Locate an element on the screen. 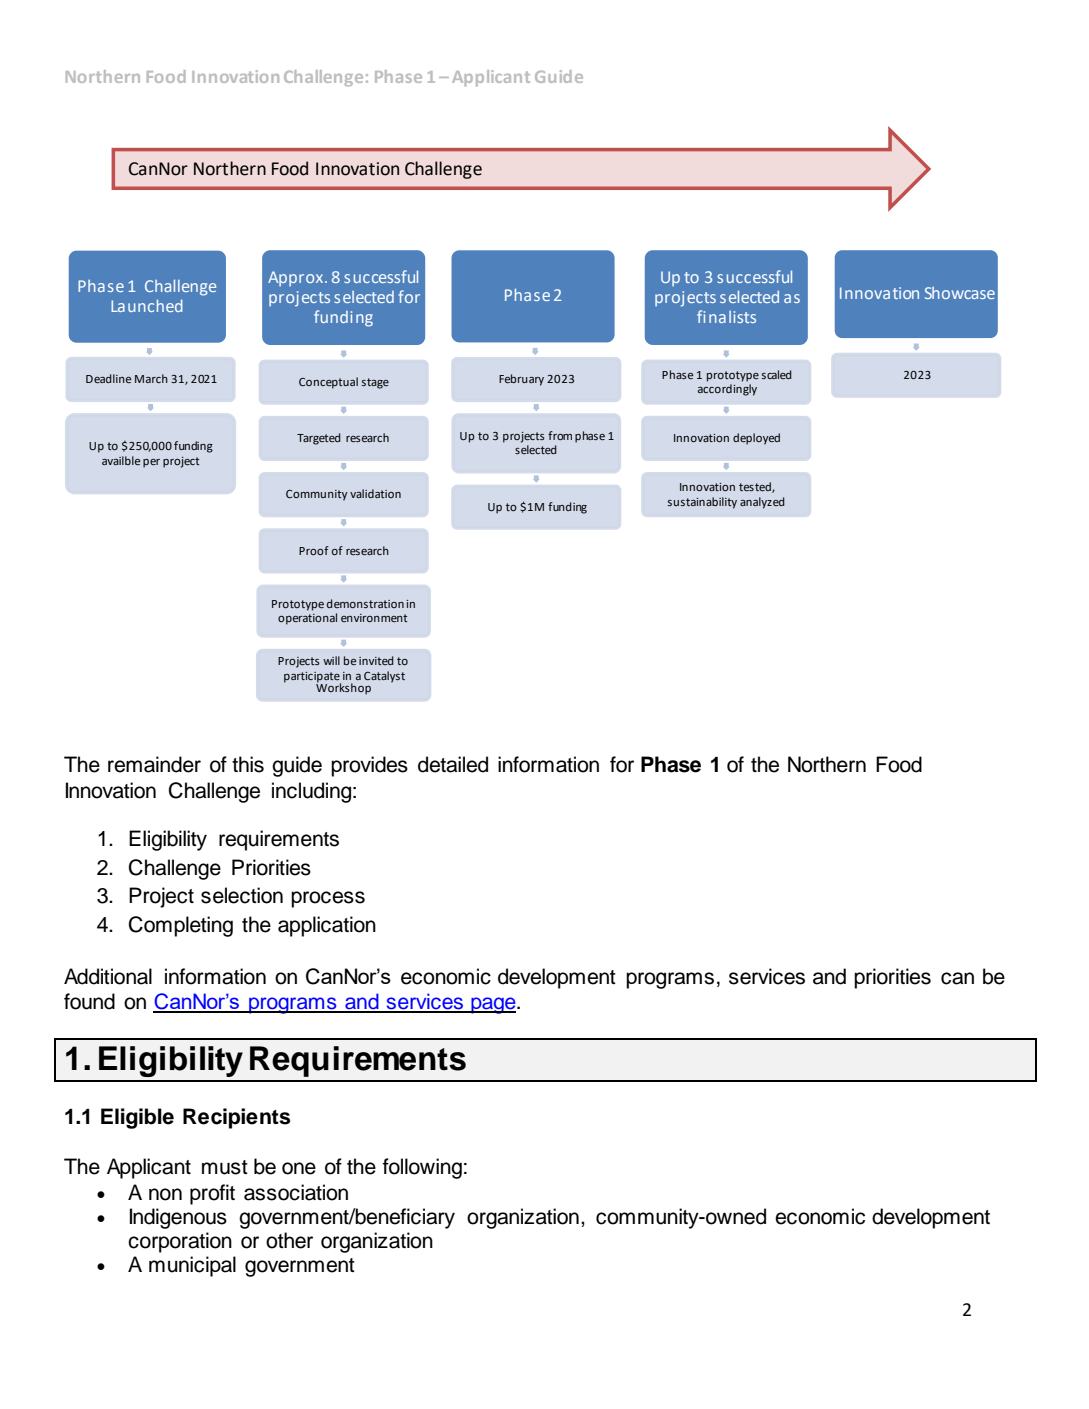  February is located at coordinates (521, 380).
